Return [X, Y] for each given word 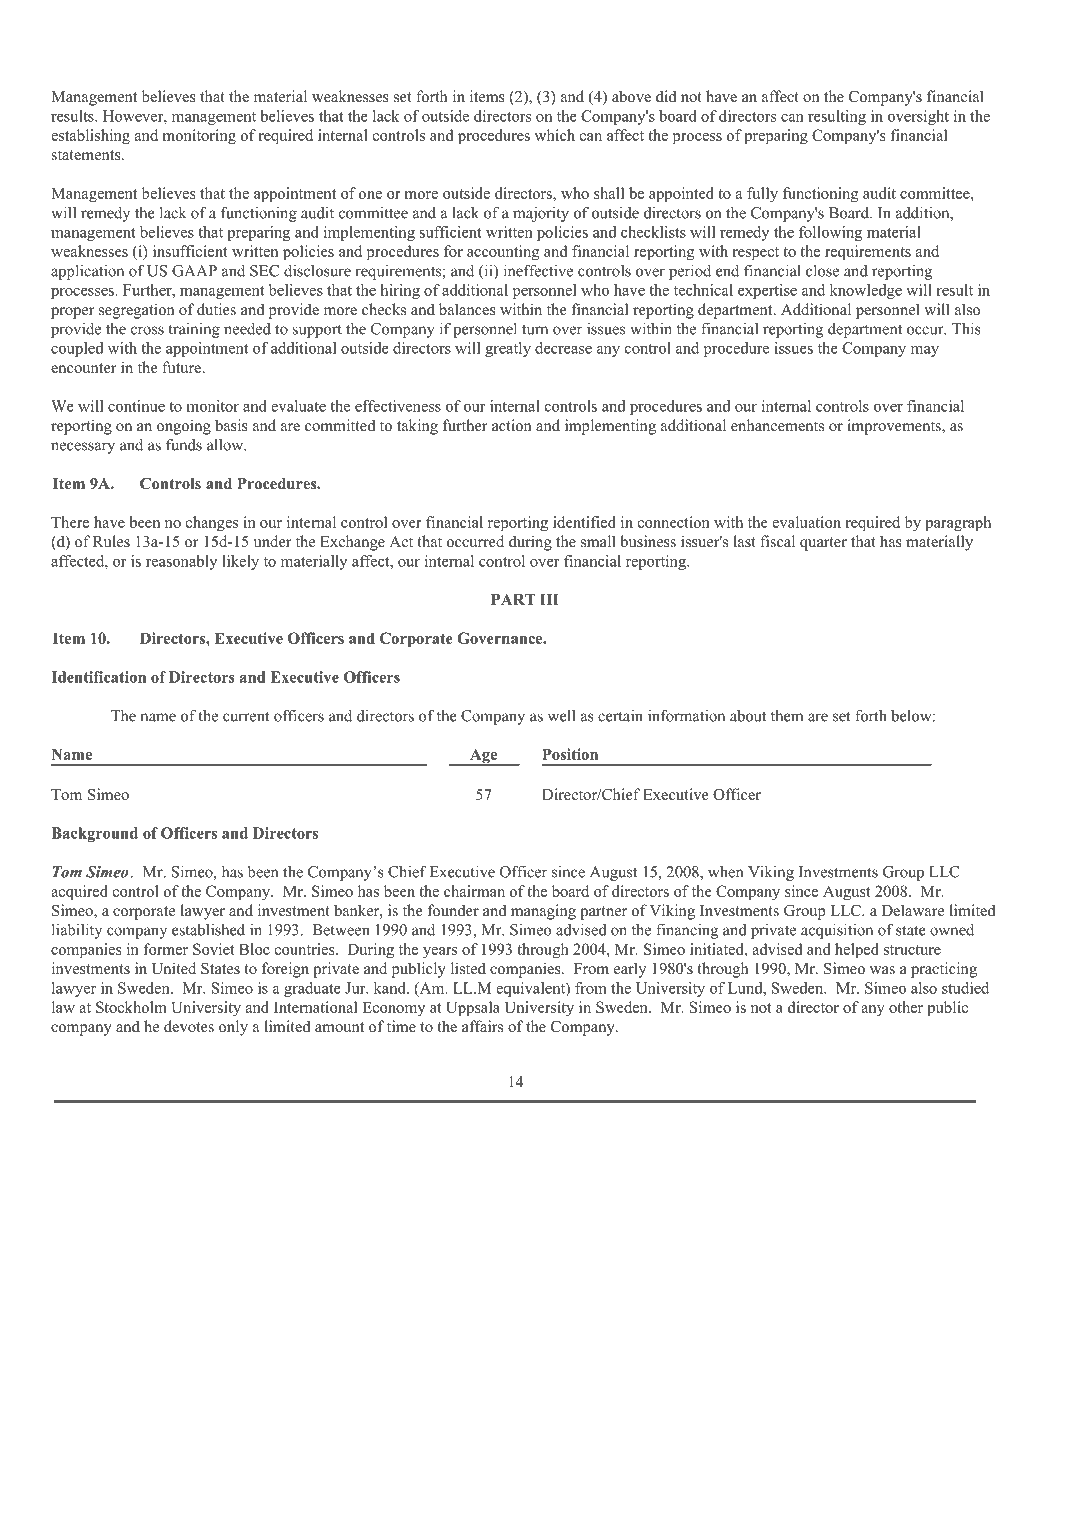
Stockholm [131, 1007]
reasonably [181, 562]
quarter [823, 544]
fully [762, 195]
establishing [90, 137]
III [549, 599]
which [555, 135]
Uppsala [473, 1009]
